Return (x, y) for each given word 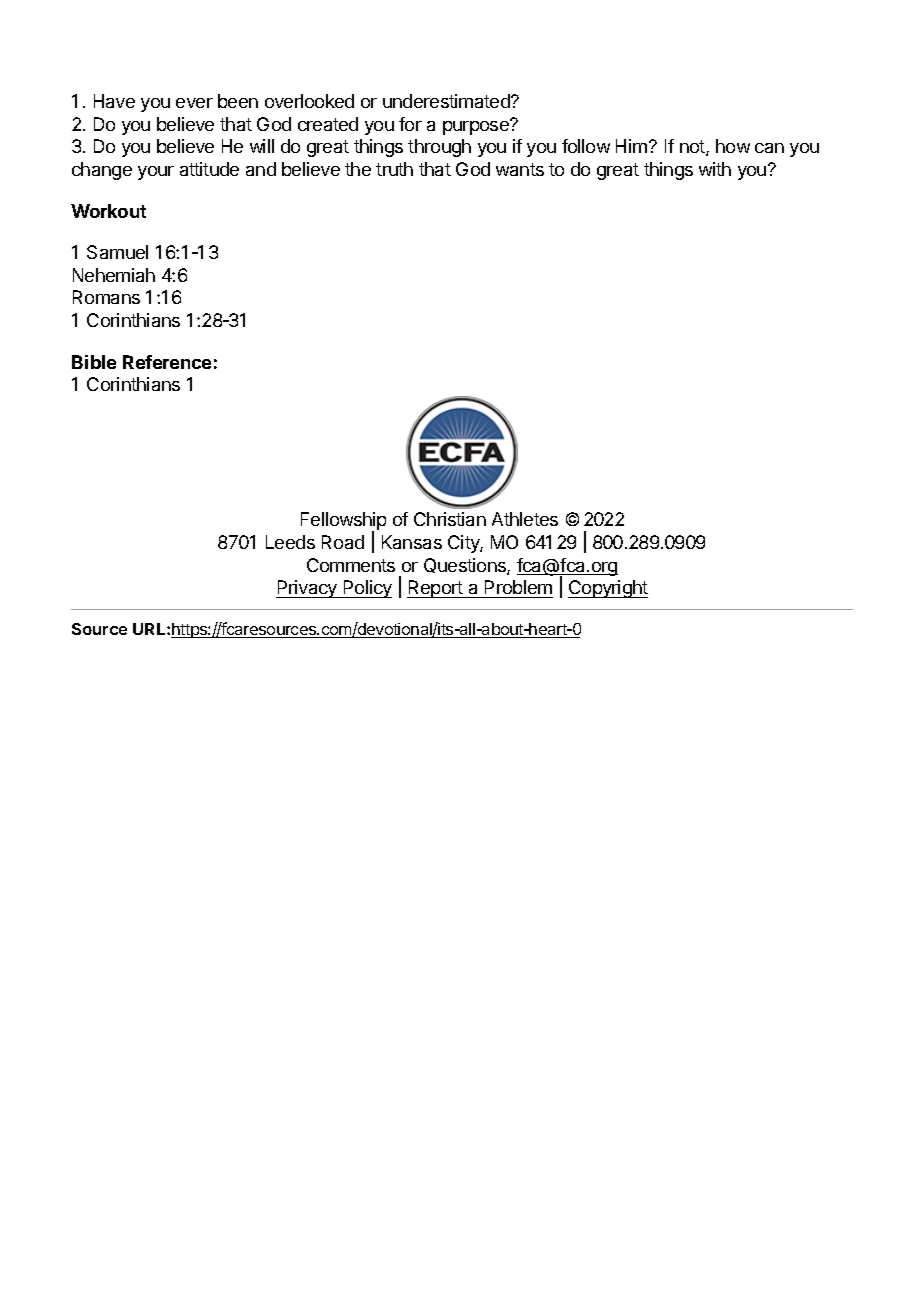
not (693, 148)
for (410, 124)
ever (194, 103)
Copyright (608, 589)
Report (436, 589)
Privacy (307, 589)
